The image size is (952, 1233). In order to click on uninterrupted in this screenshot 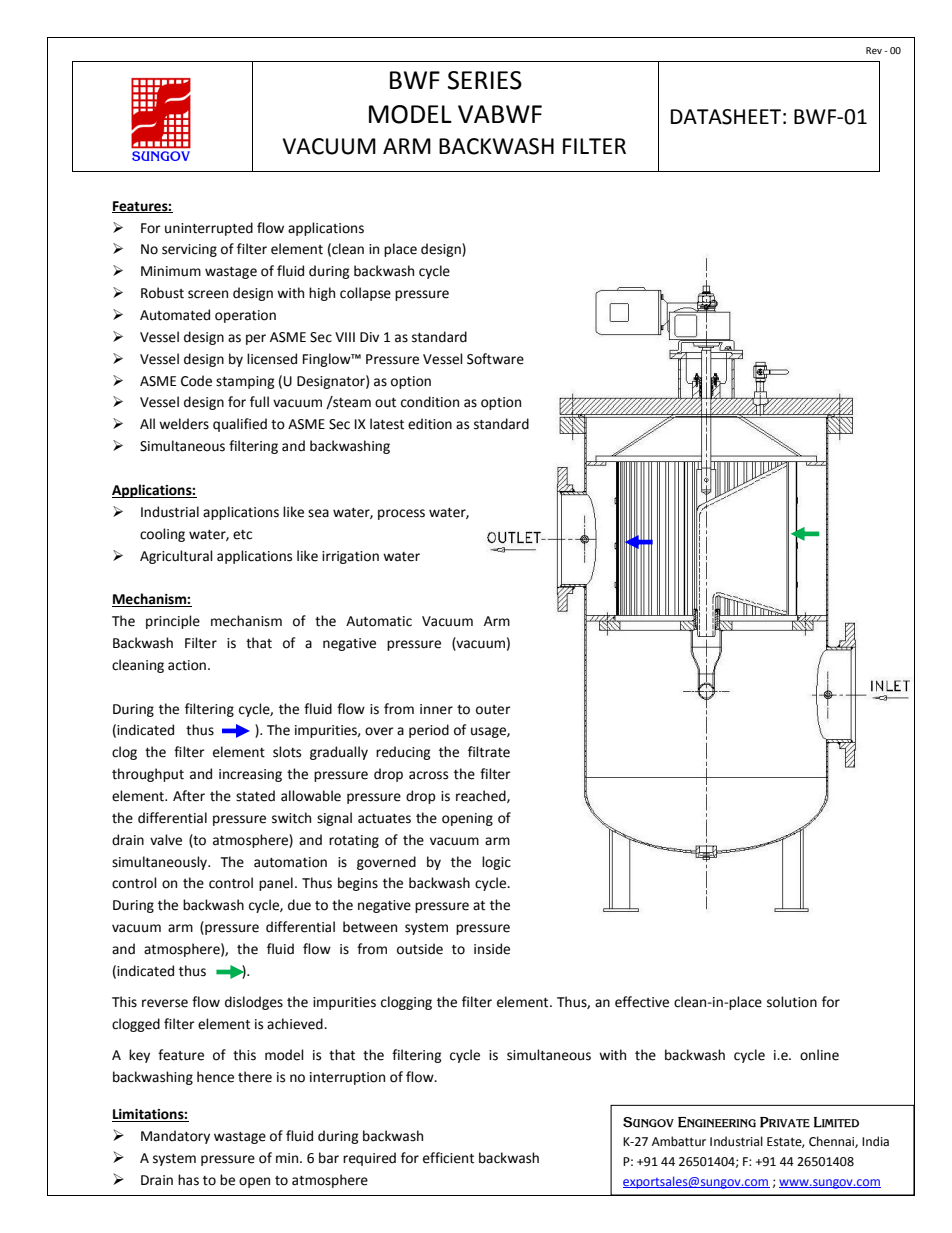, I will do `click(209, 229)`.
